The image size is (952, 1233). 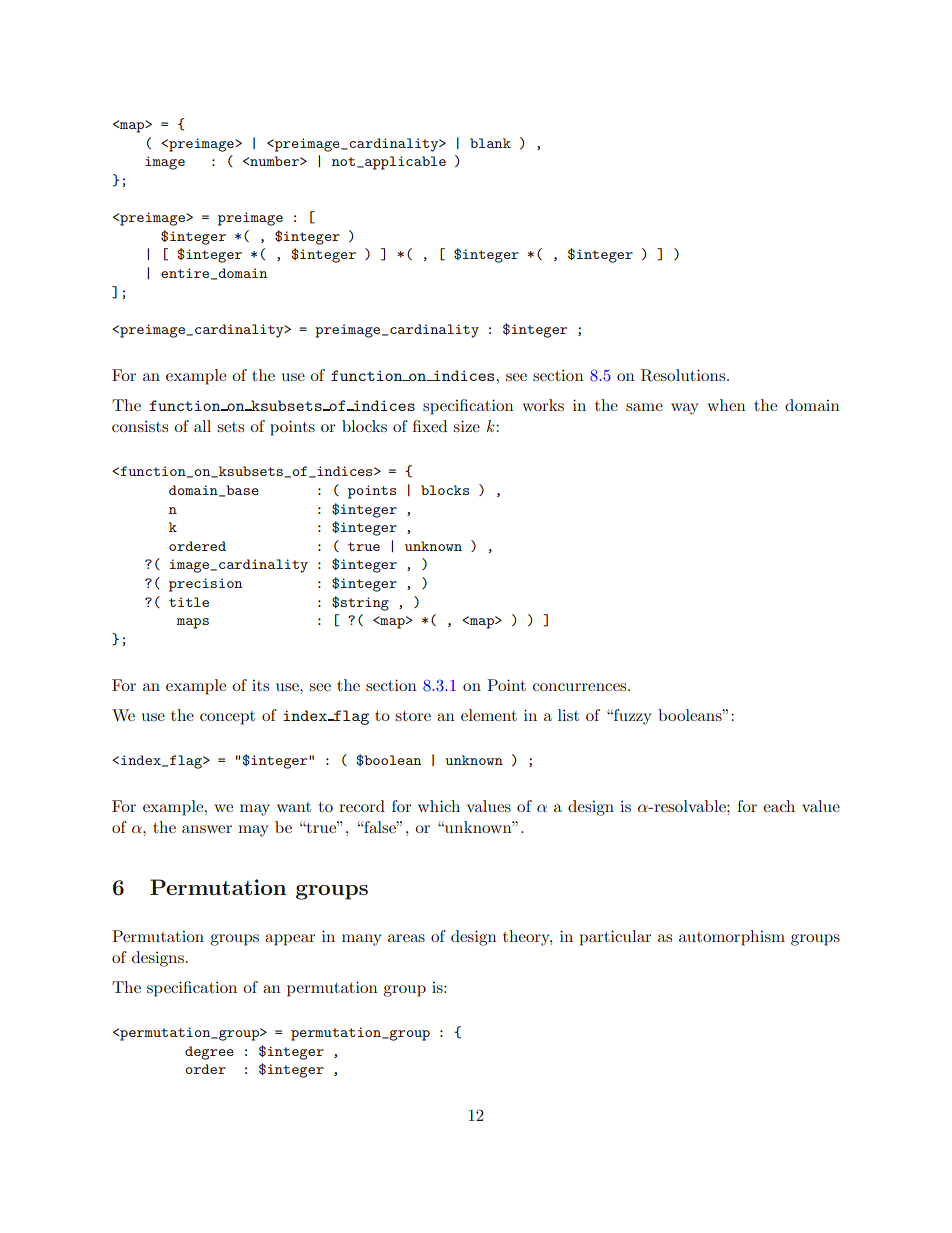 I want to click on which, so click(x=439, y=806).
